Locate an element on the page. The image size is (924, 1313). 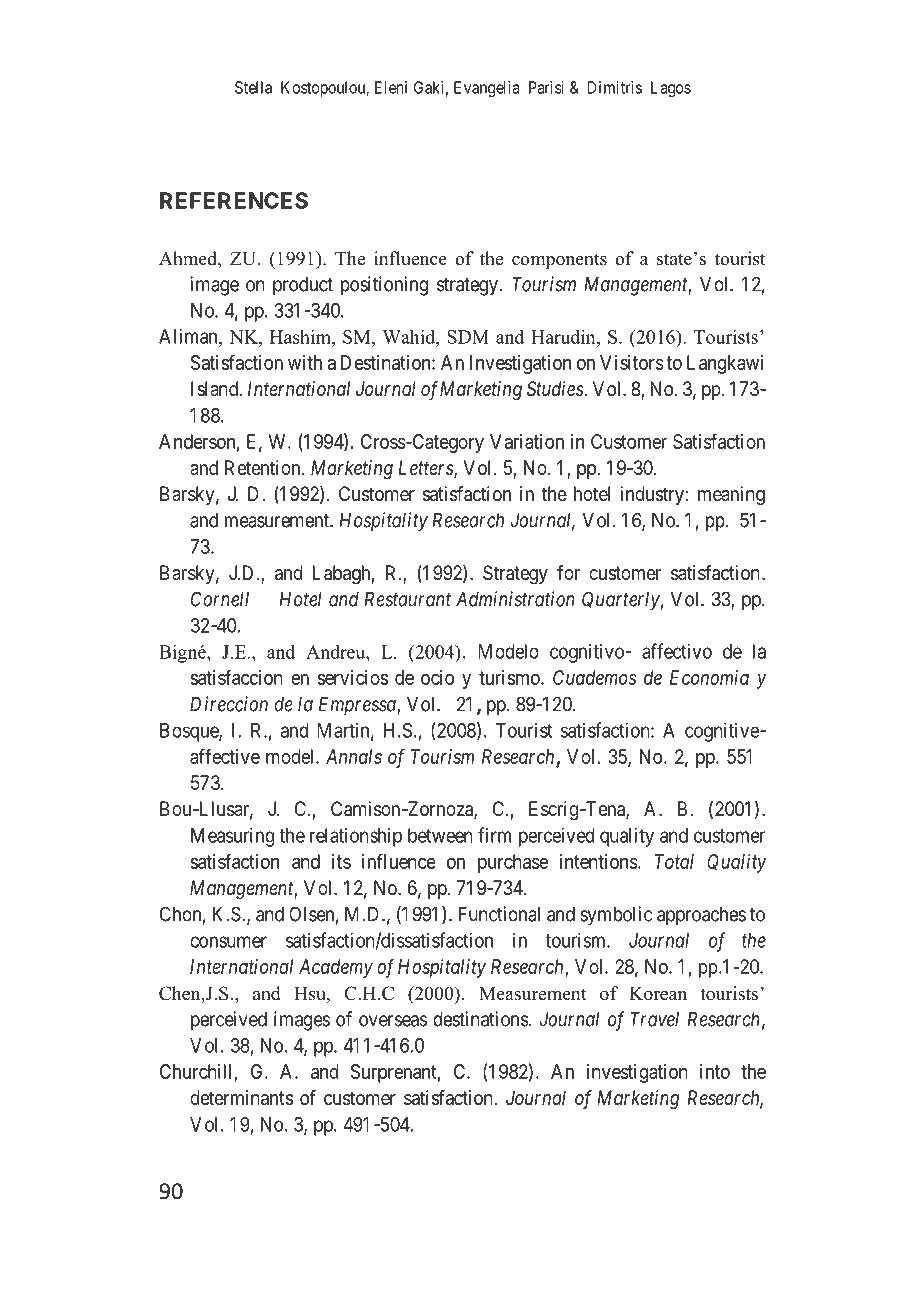
Bosque is located at coordinates (190, 732).
